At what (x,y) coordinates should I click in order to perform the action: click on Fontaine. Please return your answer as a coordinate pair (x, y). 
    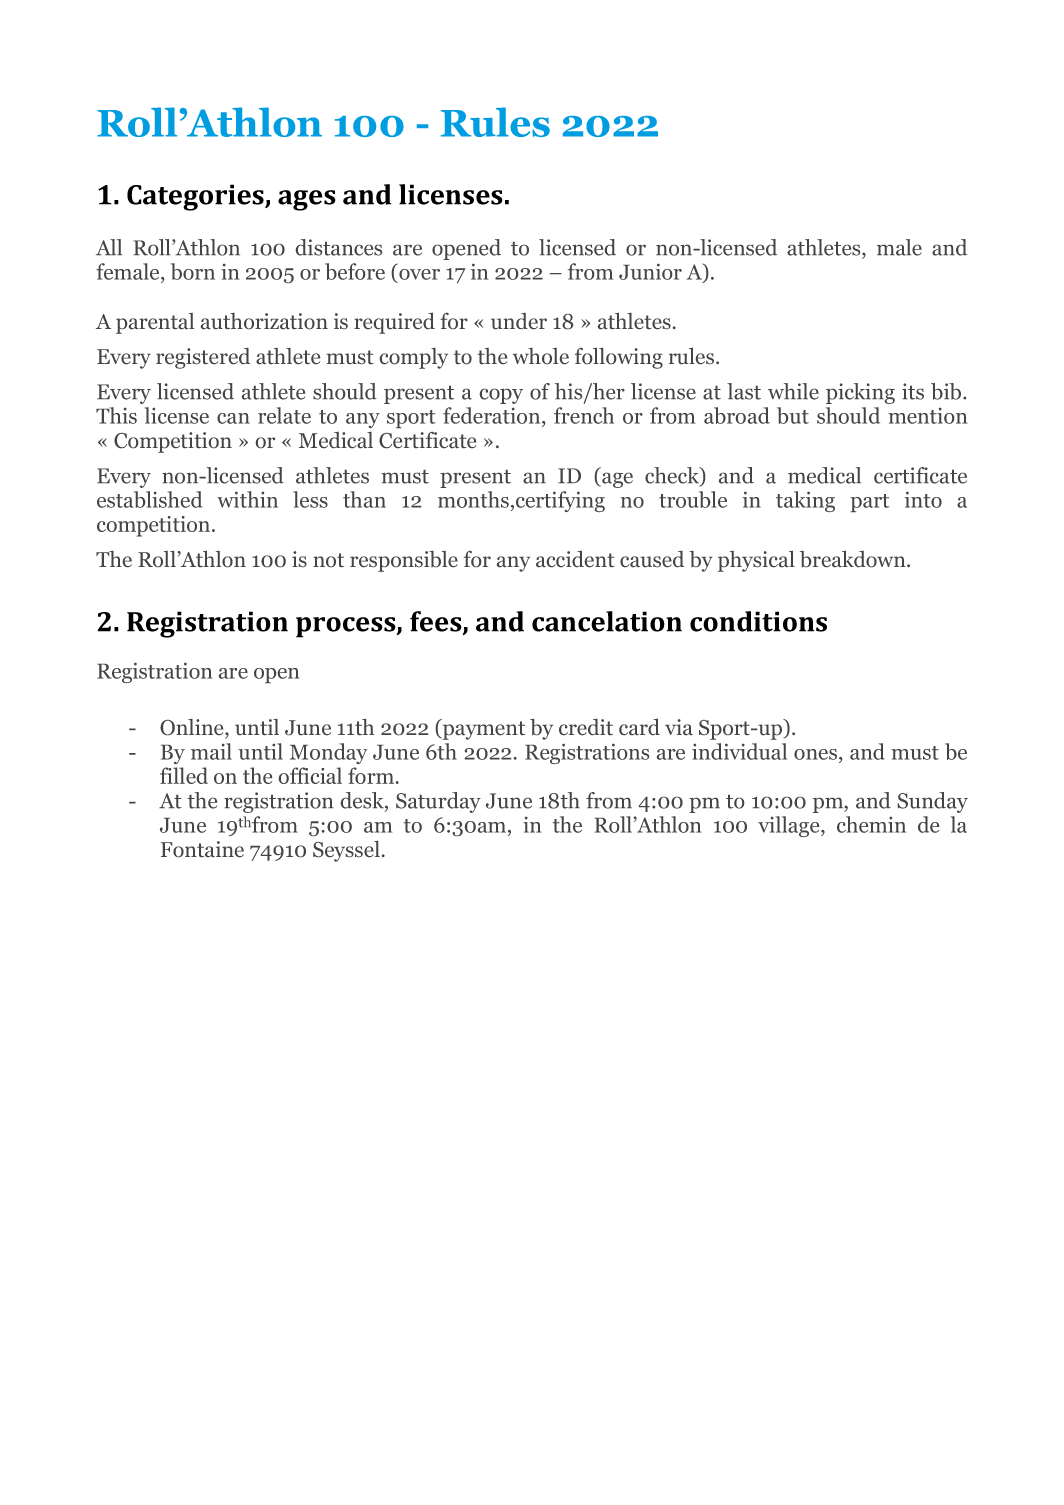
    Looking at the image, I should click on (202, 849).
